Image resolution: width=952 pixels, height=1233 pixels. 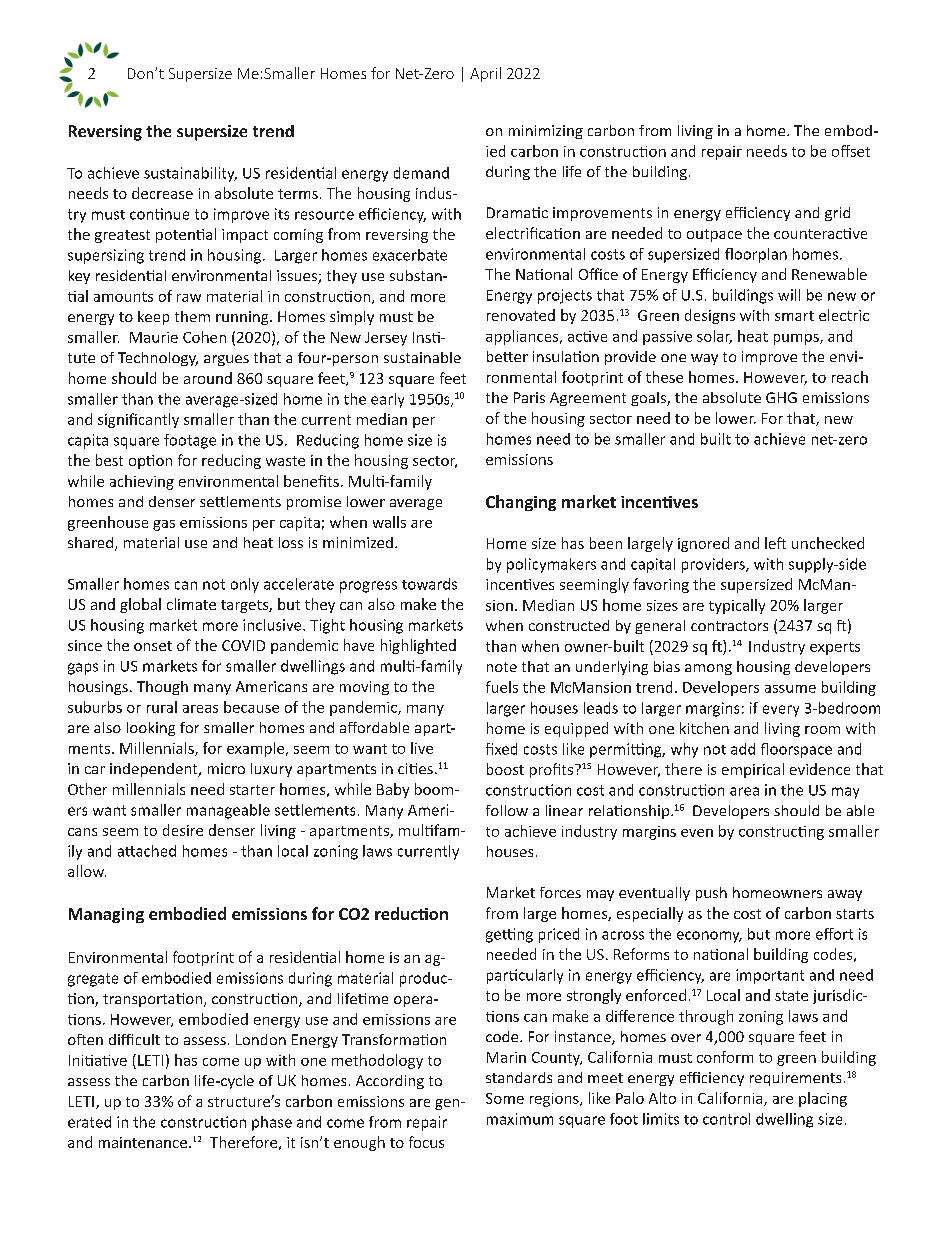 What do you see at coordinates (529, 397) in the screenshot?
I see `Paris` at bounding box center [529, 397].
